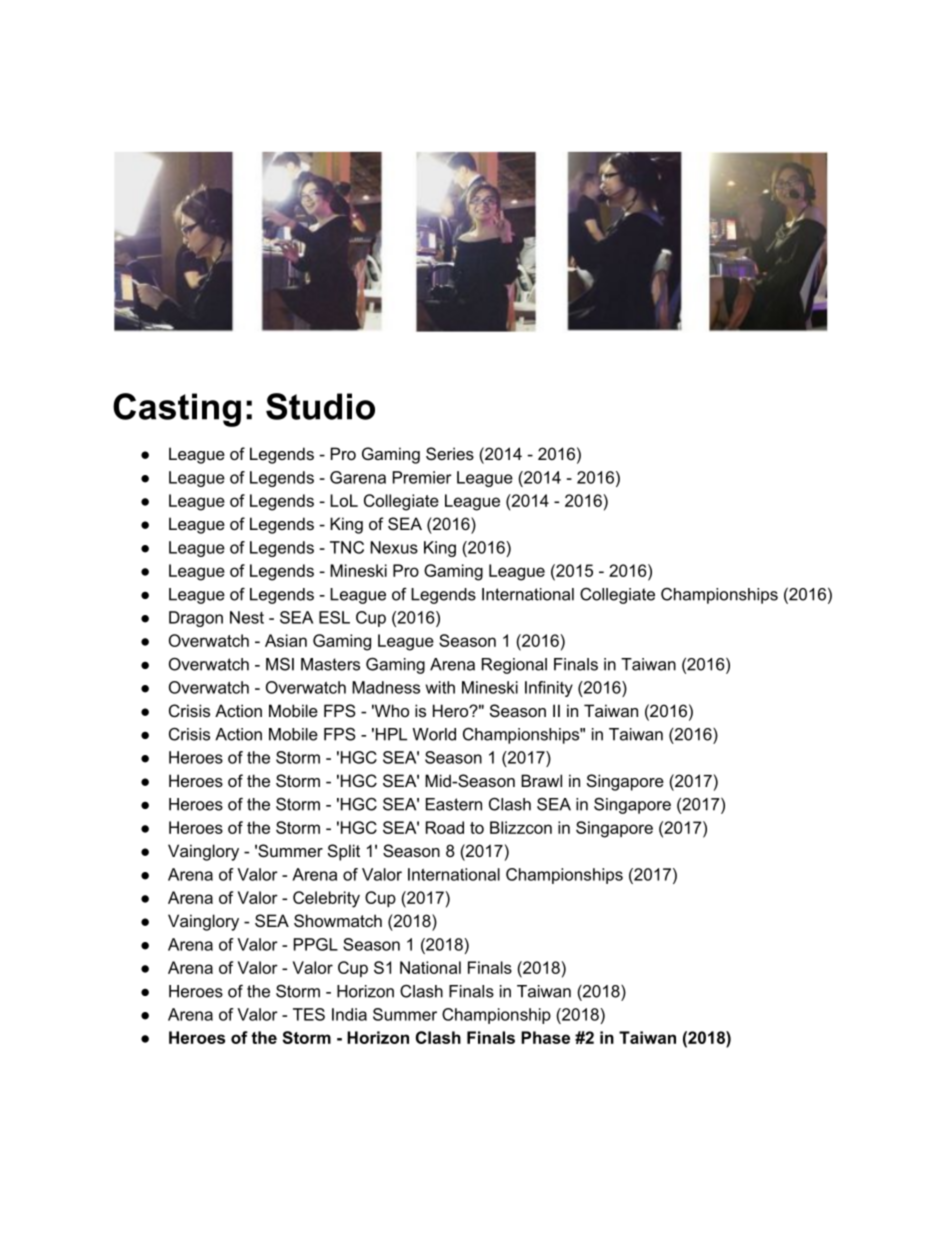 The image size is (952, 1233). What do you see at coordinates (445, 827) in the page?
I see `Road` at bounding box center [445, 827].
